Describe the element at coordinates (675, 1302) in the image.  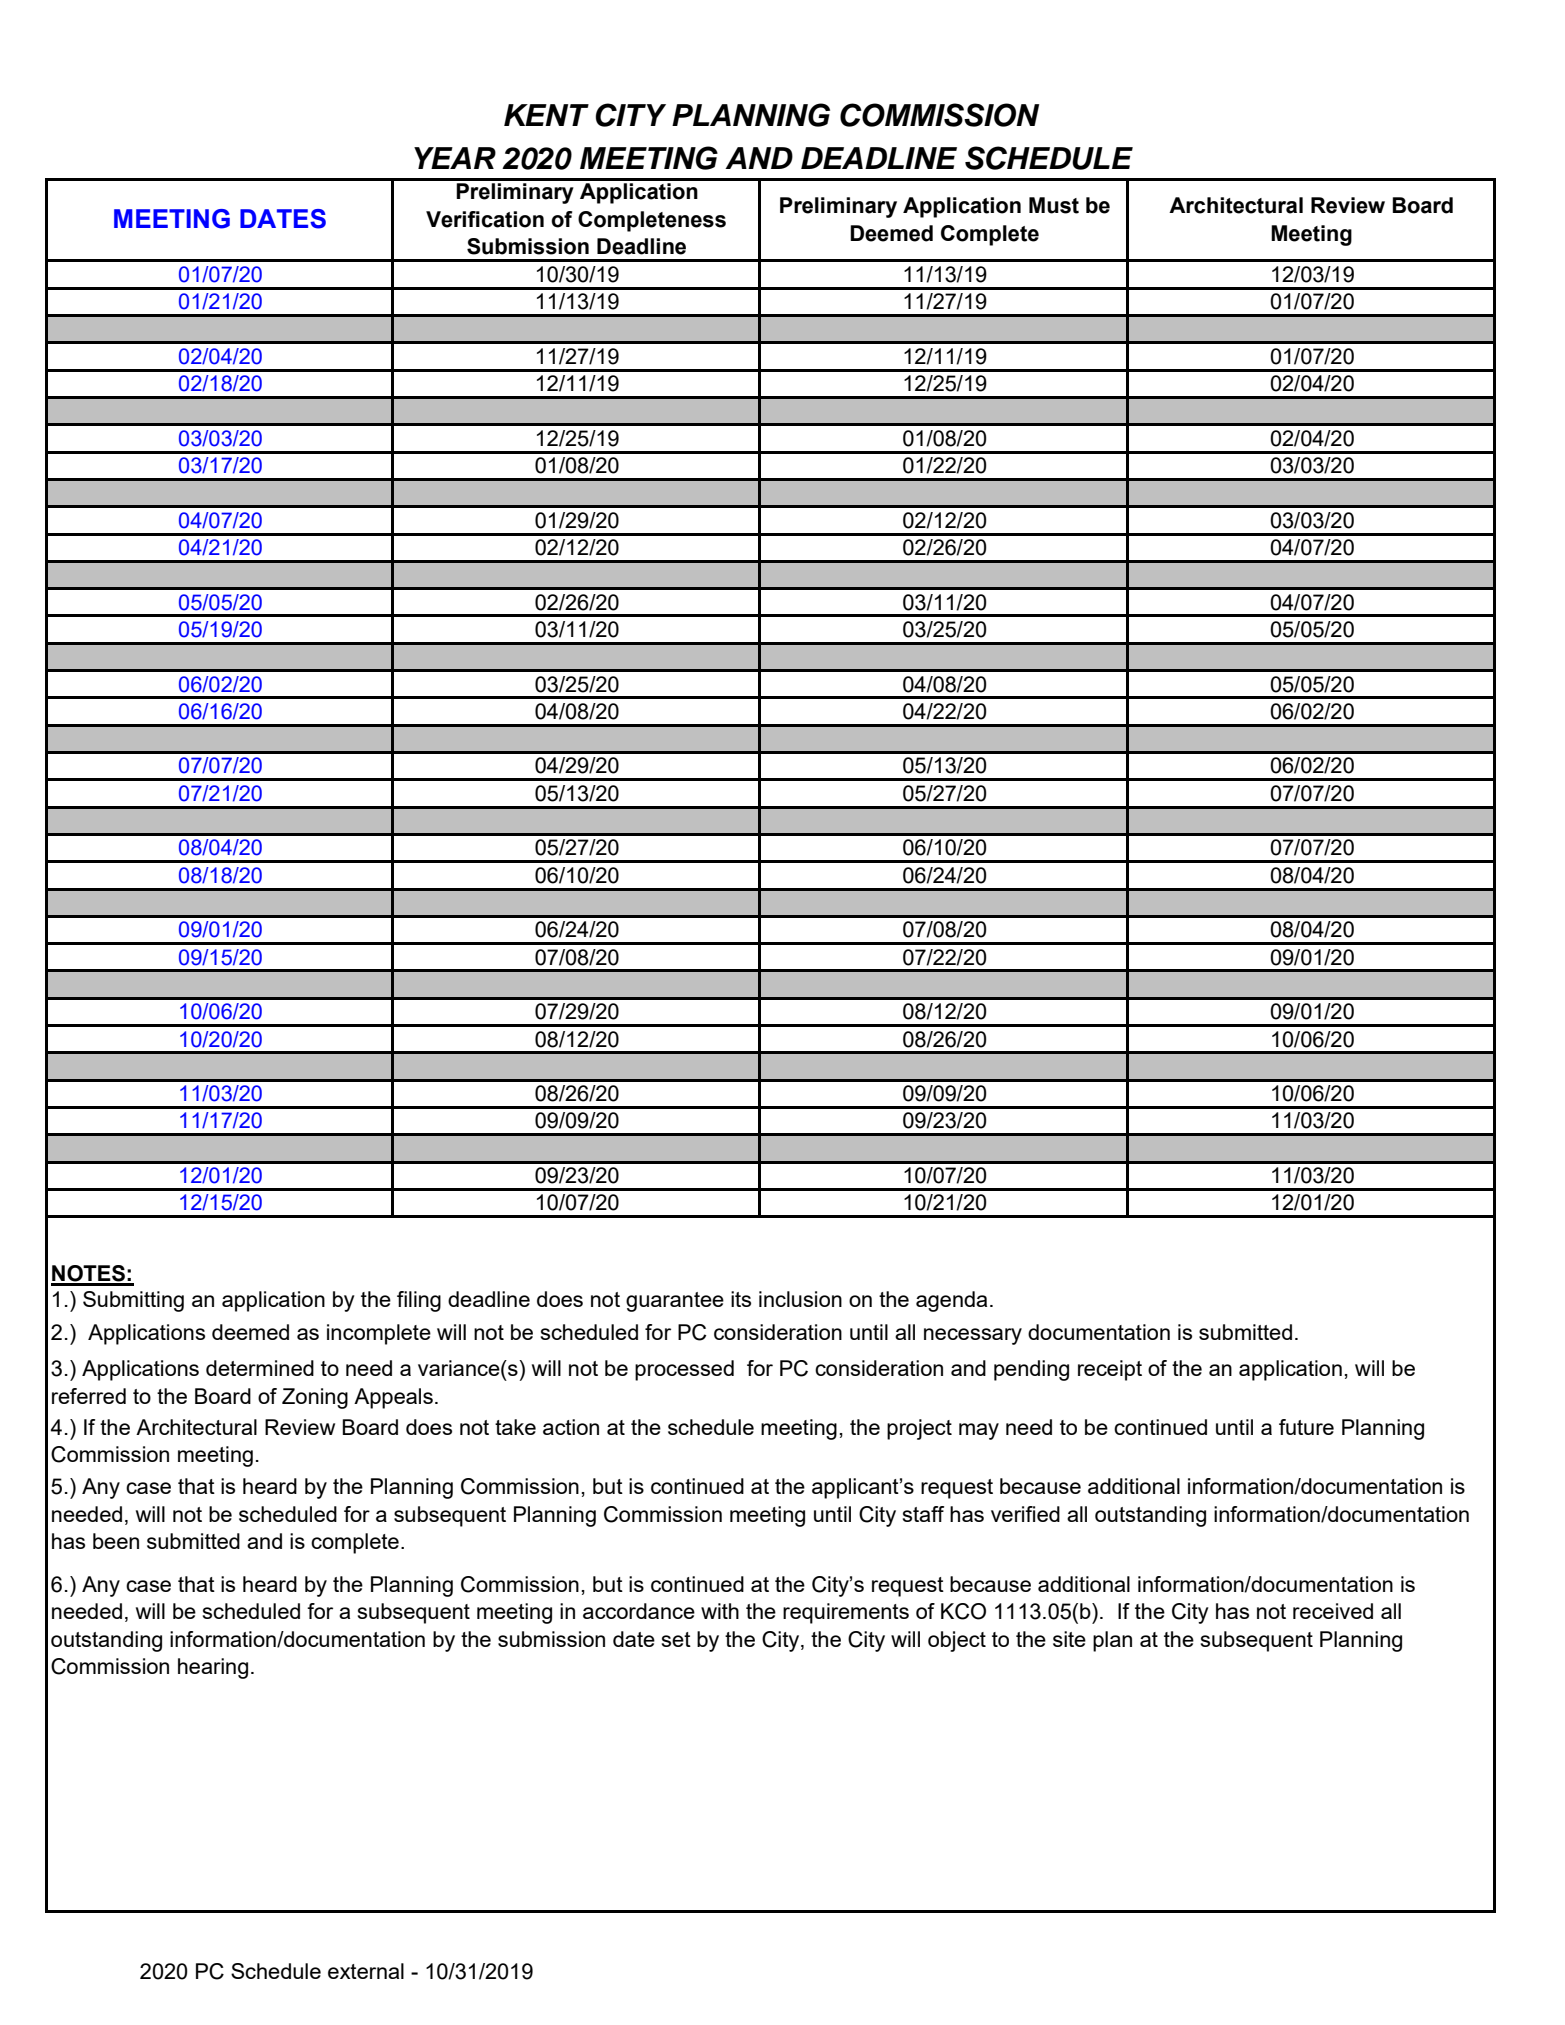
I see `guarantee` at that location.
